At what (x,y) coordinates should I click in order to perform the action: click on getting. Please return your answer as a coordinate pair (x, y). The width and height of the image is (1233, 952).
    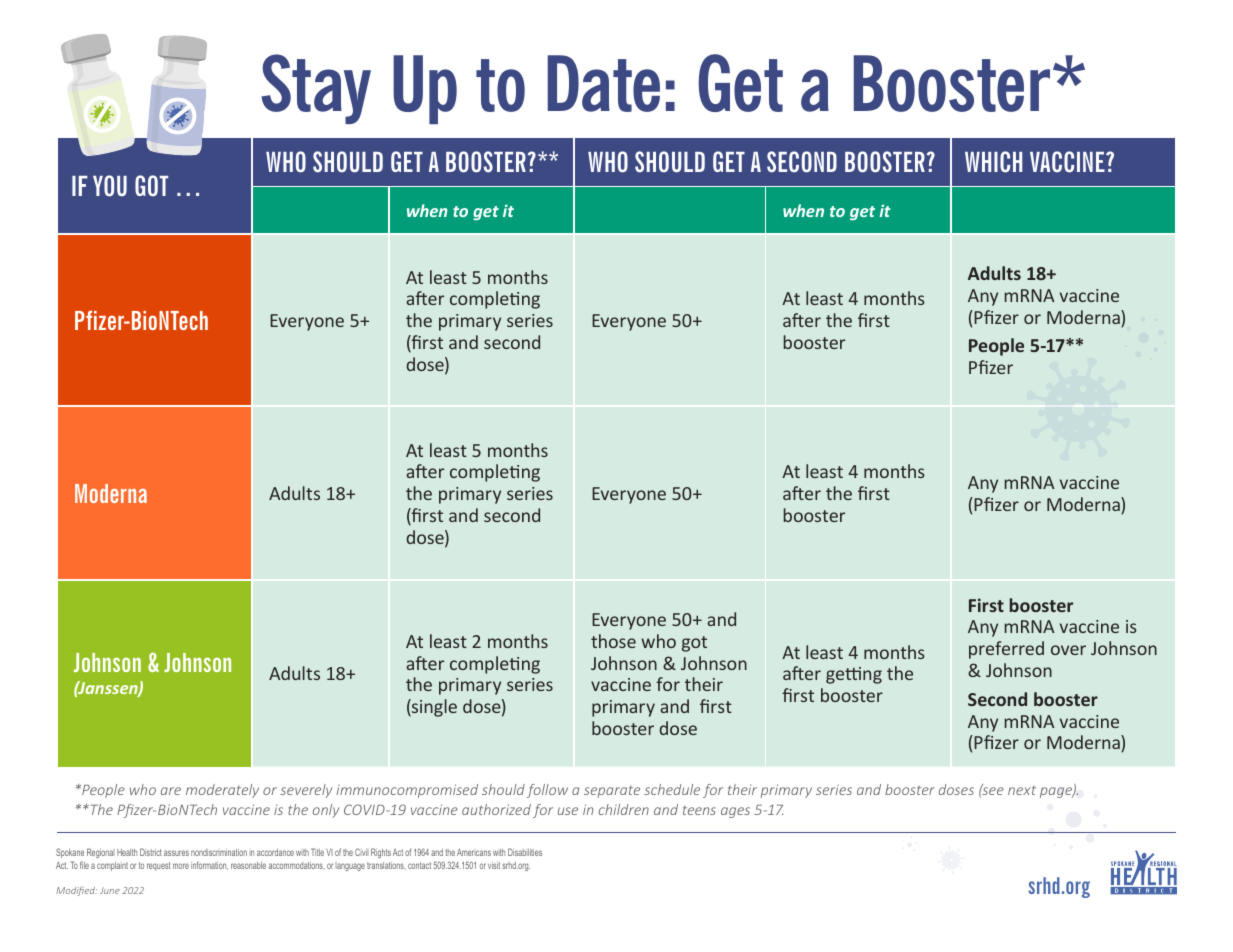
    Looking at the image, I should click on (854, 675).
